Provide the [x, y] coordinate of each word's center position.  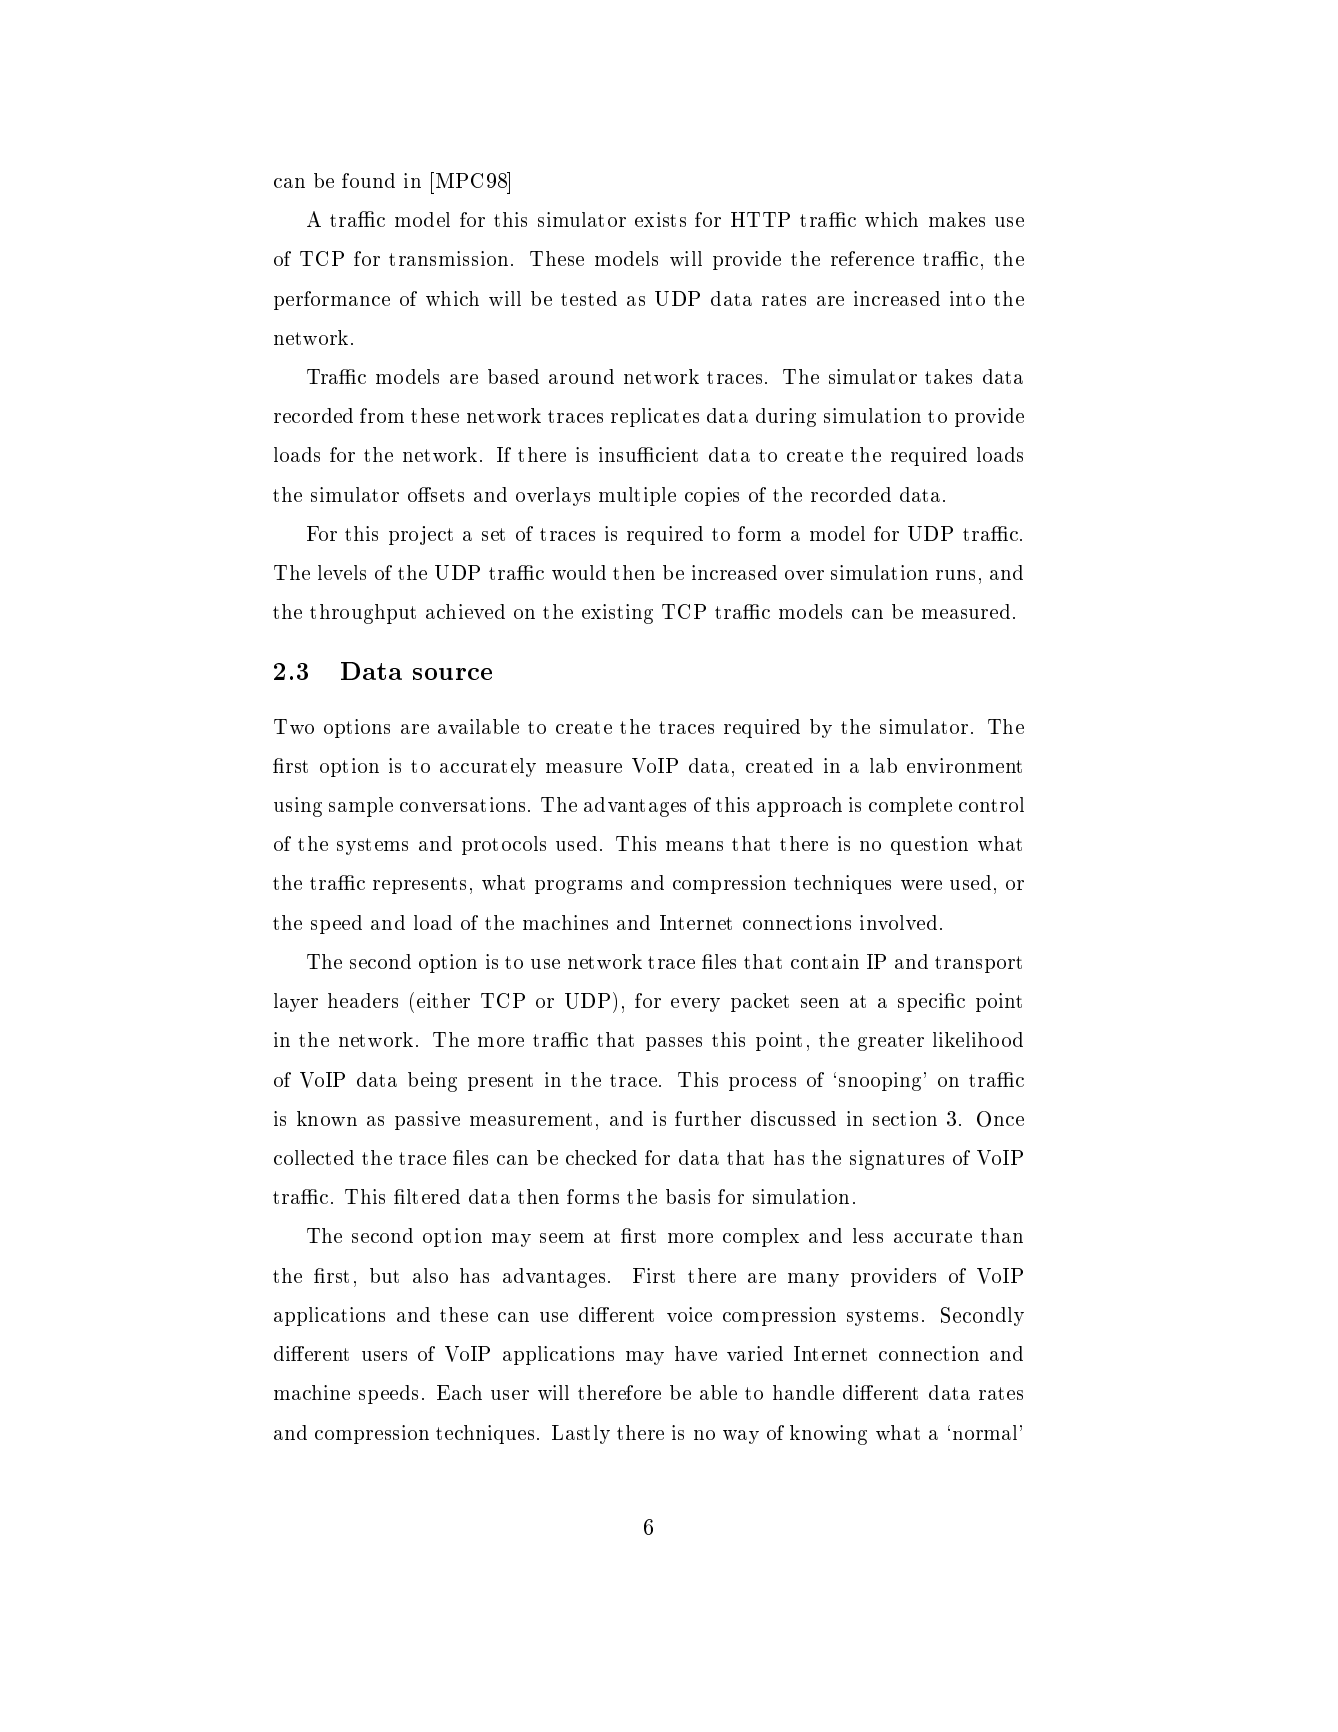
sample [361, 807]
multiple [637, 496]
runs [955, 575]
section [905, 1118]
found [368, 180]
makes [957, 219]
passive [427, 1120]
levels [342, 572]
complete [910, 806]
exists [660, 219]
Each [459, 1392]
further [708, 1118]
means [694, 846]
